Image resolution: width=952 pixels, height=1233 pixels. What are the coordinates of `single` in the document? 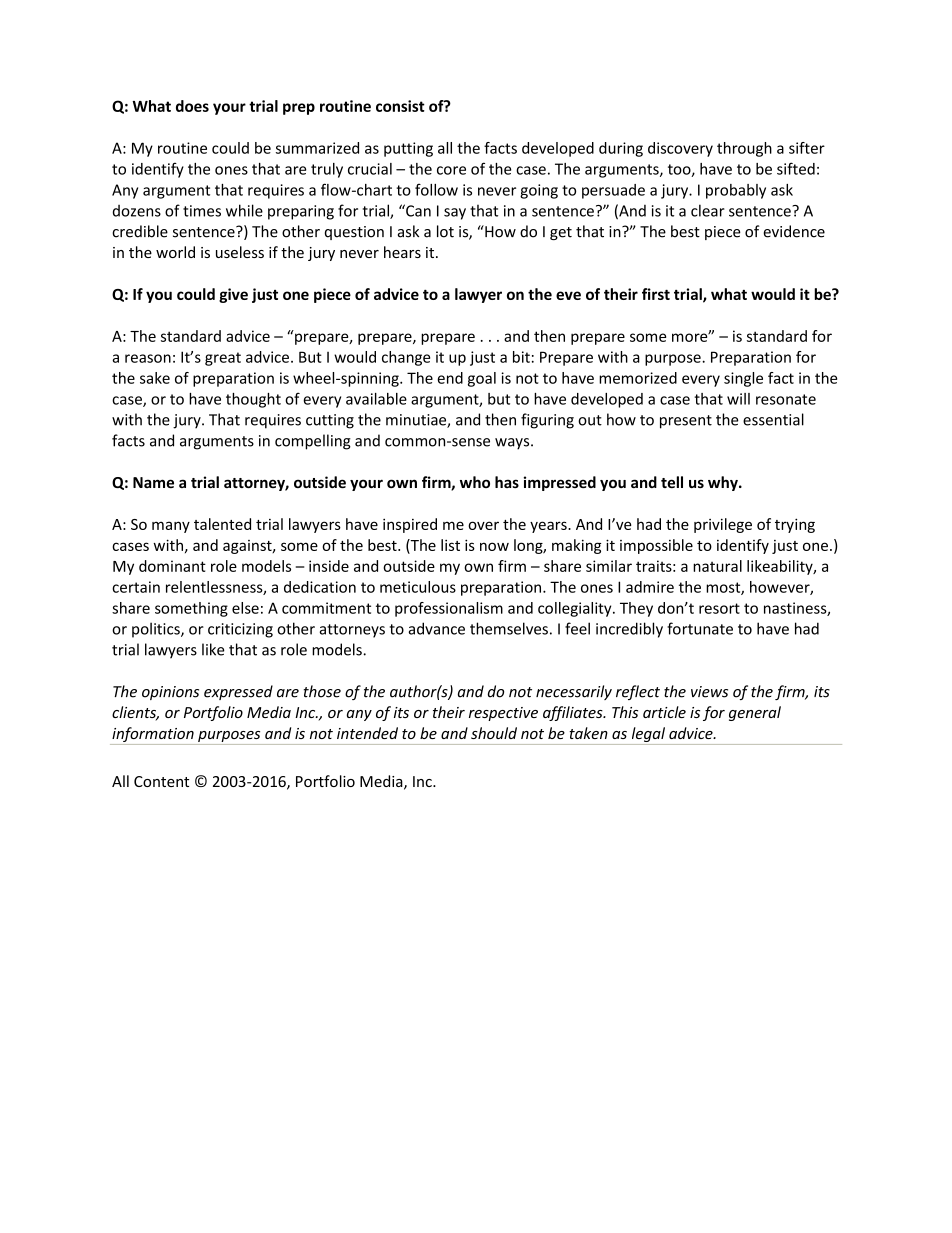 It's located at (743, 379).
